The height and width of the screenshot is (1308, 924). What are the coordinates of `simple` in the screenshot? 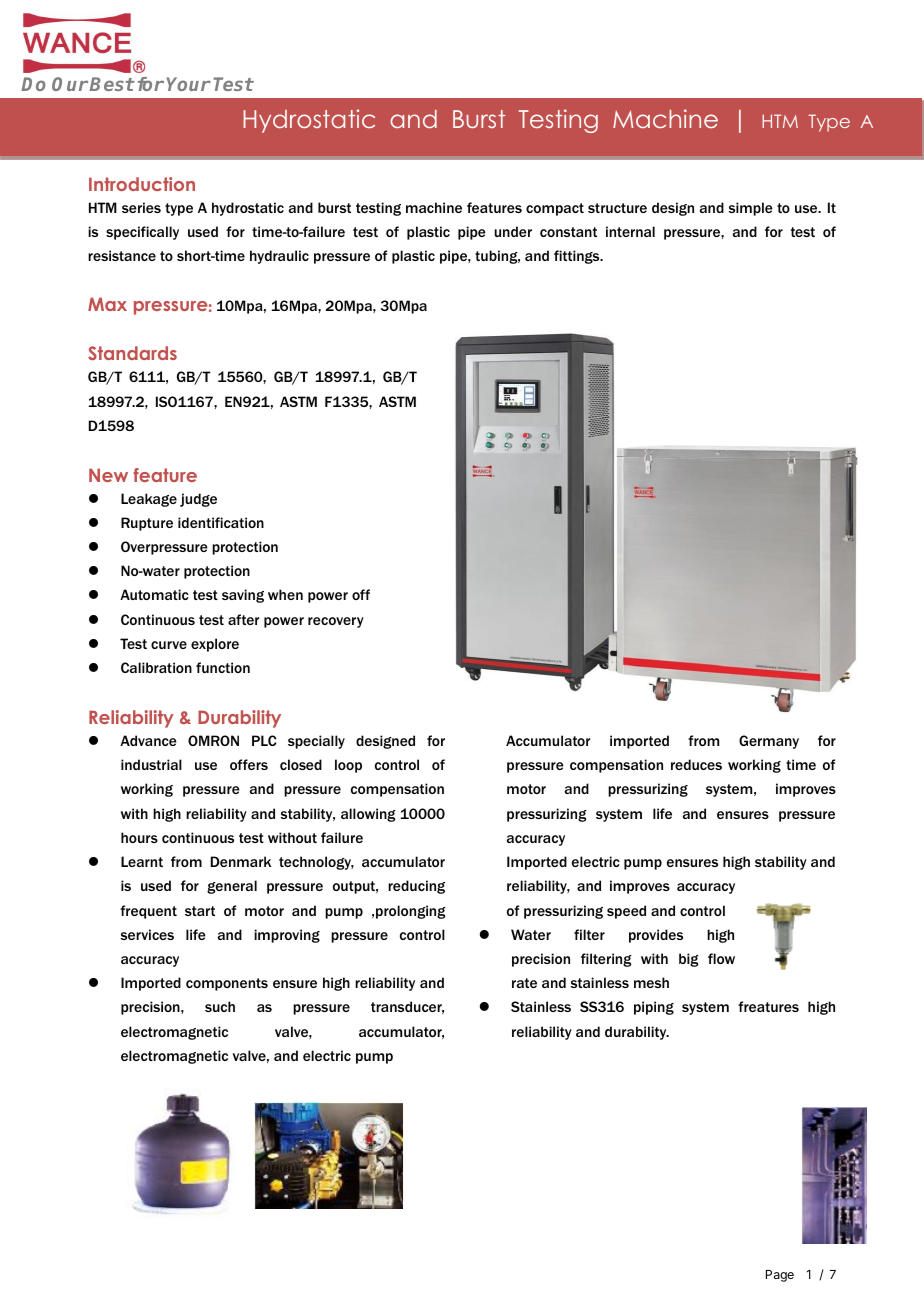 It's located at (751, 209).
